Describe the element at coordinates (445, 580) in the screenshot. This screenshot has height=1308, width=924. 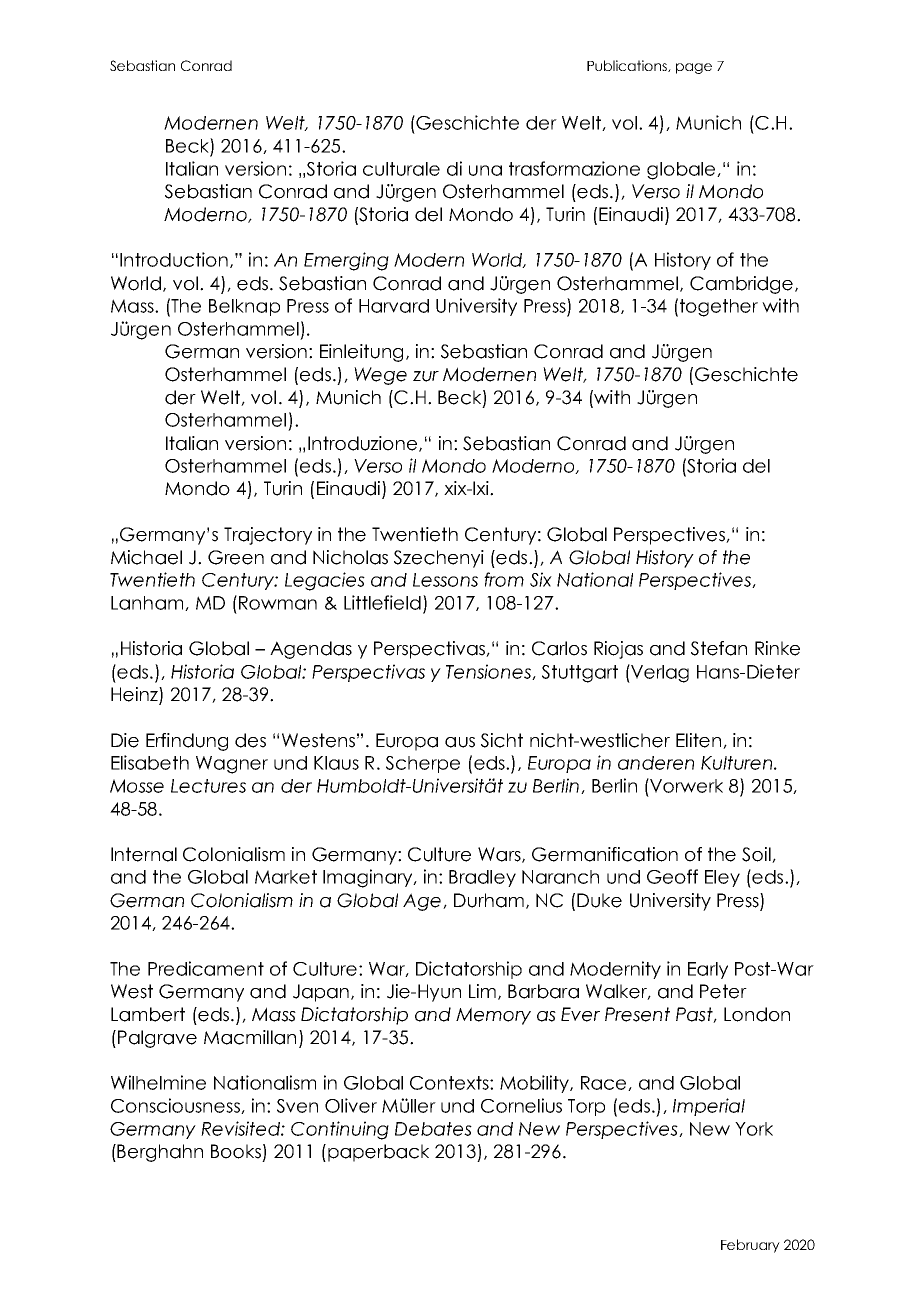
I see `Lessons` at that location.
